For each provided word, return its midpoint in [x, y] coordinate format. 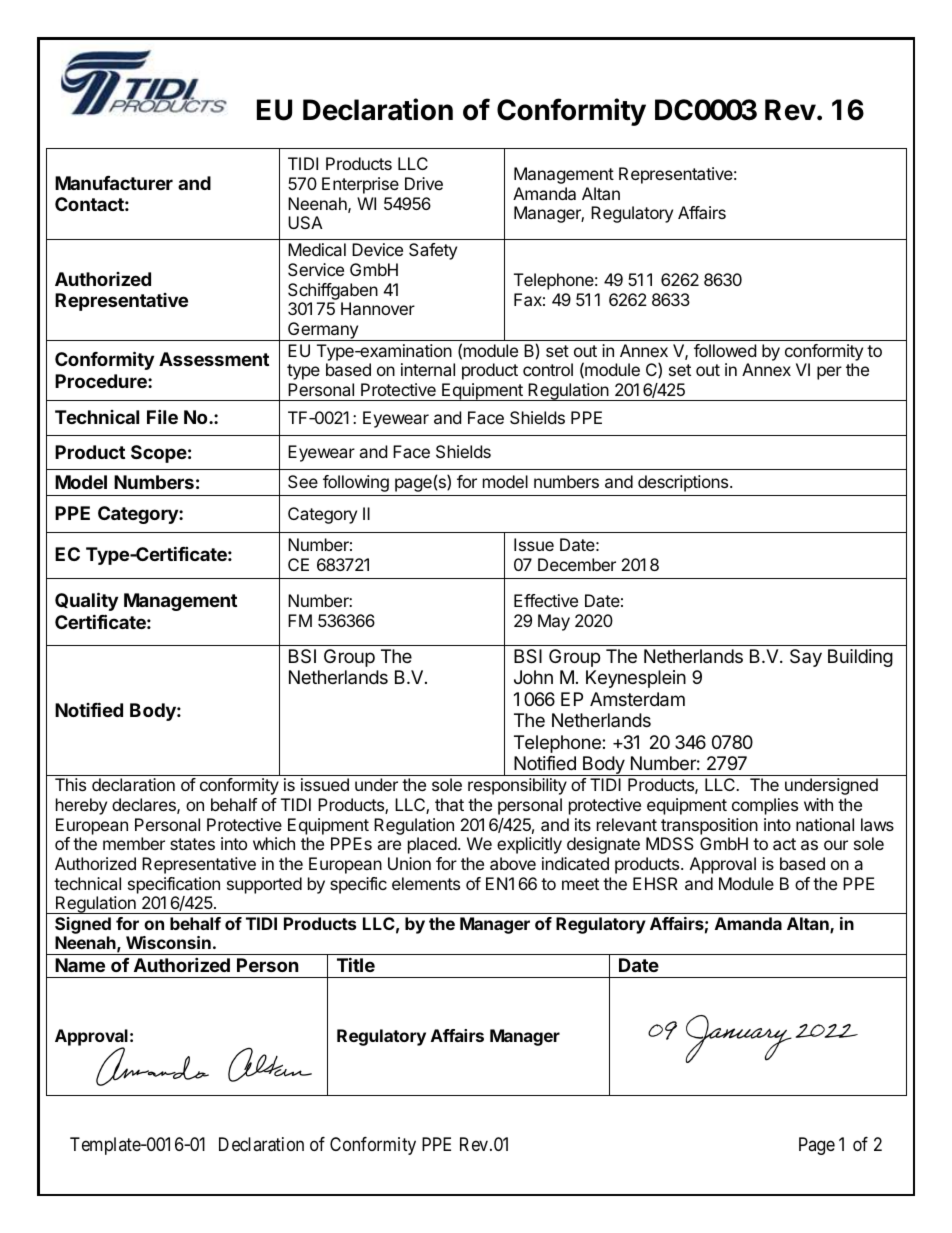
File [162, 416]
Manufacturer [114, 183]
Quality [86, 601]
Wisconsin [168, 942]
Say [806, 658]
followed [725, 350]
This [70, 784]
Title [356, 964]
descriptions [684, 483]
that [449, 804]
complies [765, 806]
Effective [546, 600]
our [836, 845]
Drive [424, 183]
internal [428, 369]
